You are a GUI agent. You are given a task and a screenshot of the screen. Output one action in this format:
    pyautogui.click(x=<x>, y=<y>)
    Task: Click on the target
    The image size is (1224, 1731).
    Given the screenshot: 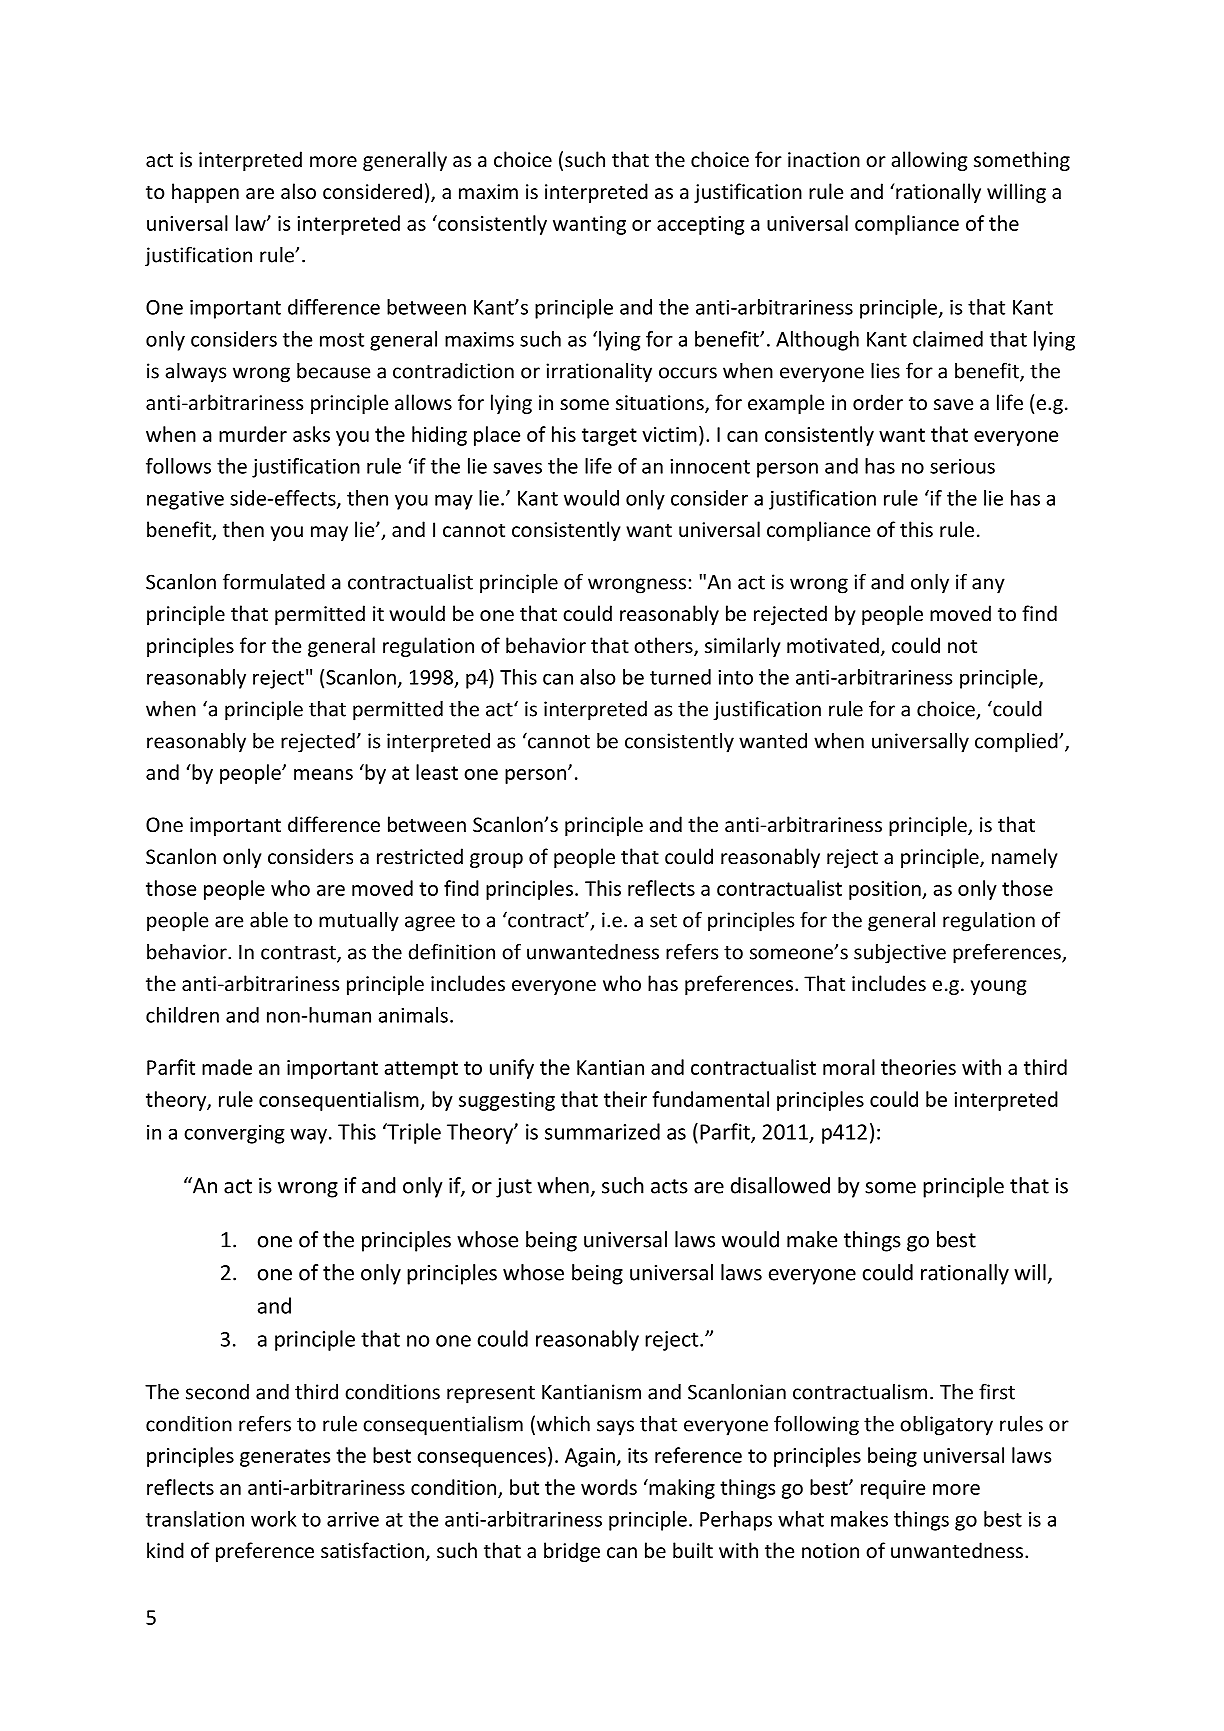 What is the action you would take?
    pyautogui.click(x=609, y=437)
